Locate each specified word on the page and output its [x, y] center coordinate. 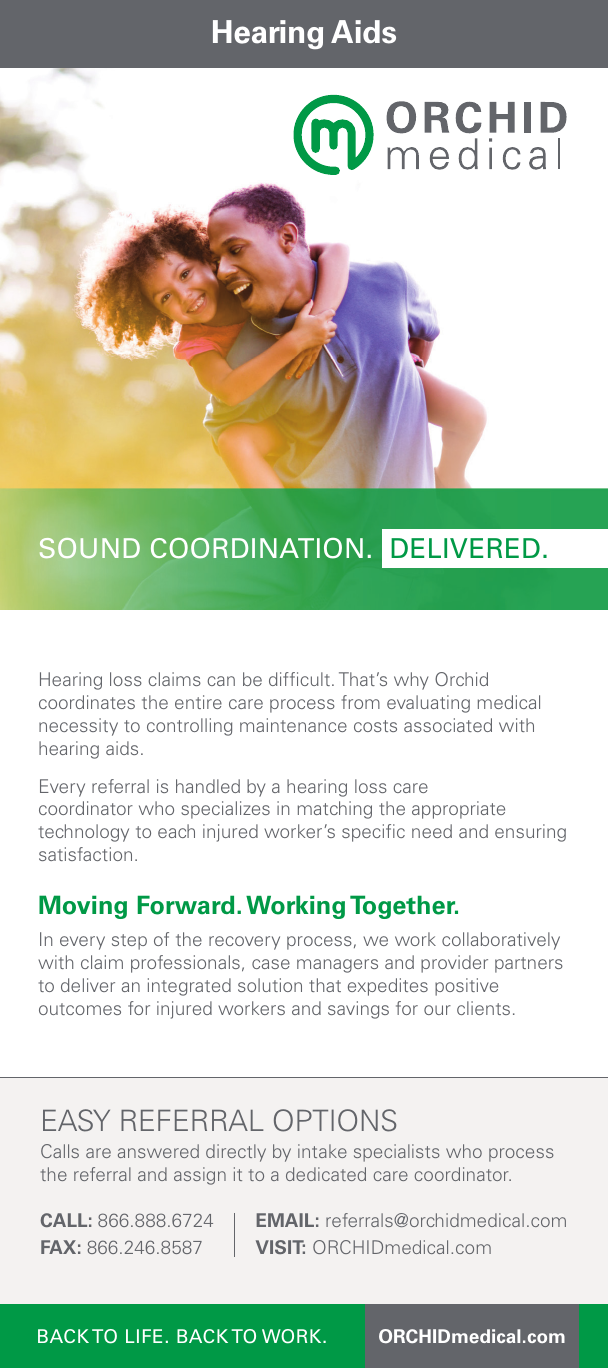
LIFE [144, 1336]
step [129, 942]
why [411, 681]
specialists [397, 1153]
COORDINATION [257, 548]
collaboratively [501, 941]
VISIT [280, 1247]
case [271, 964]
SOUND [90, 548]
